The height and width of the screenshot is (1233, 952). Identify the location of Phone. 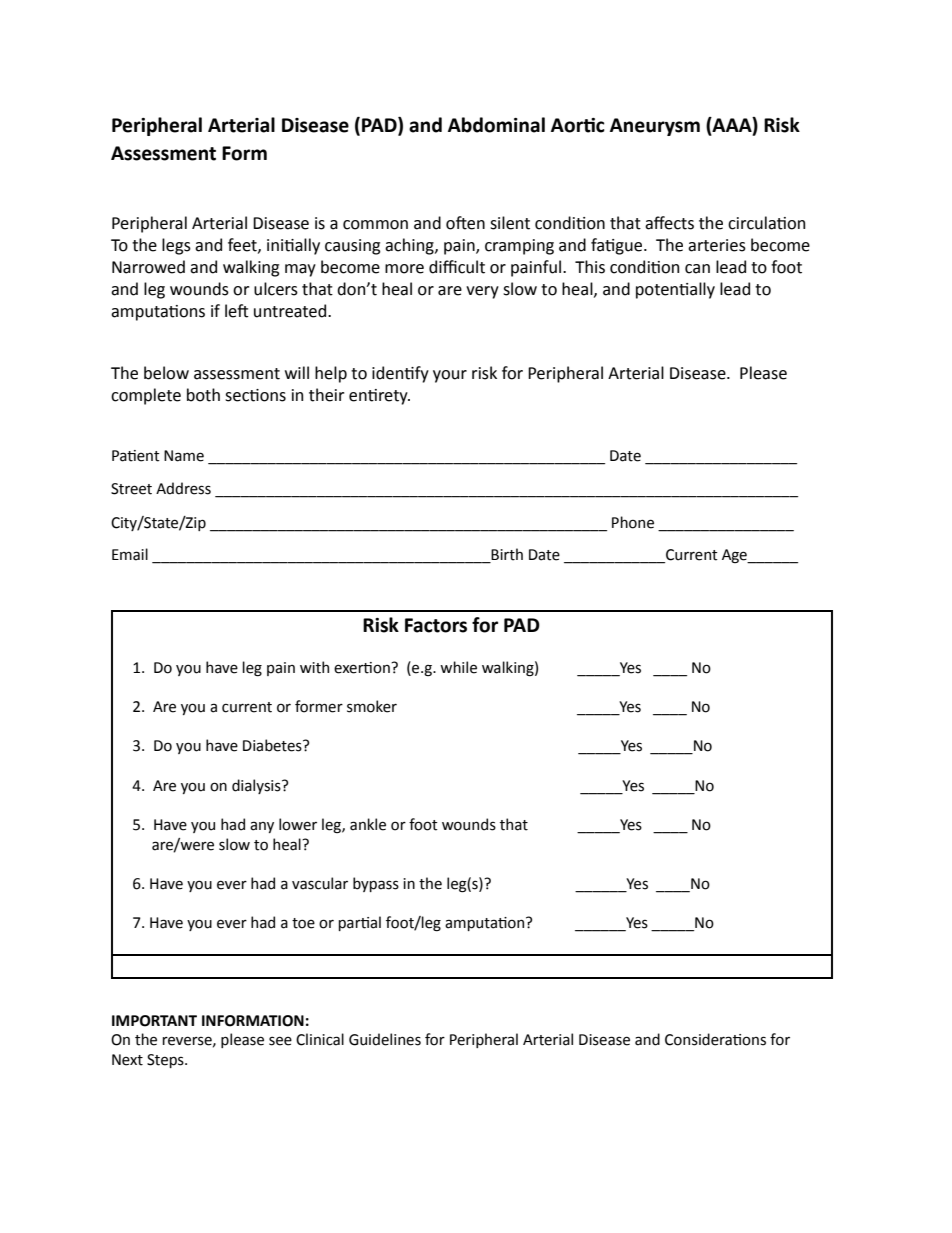
(633, 522).
